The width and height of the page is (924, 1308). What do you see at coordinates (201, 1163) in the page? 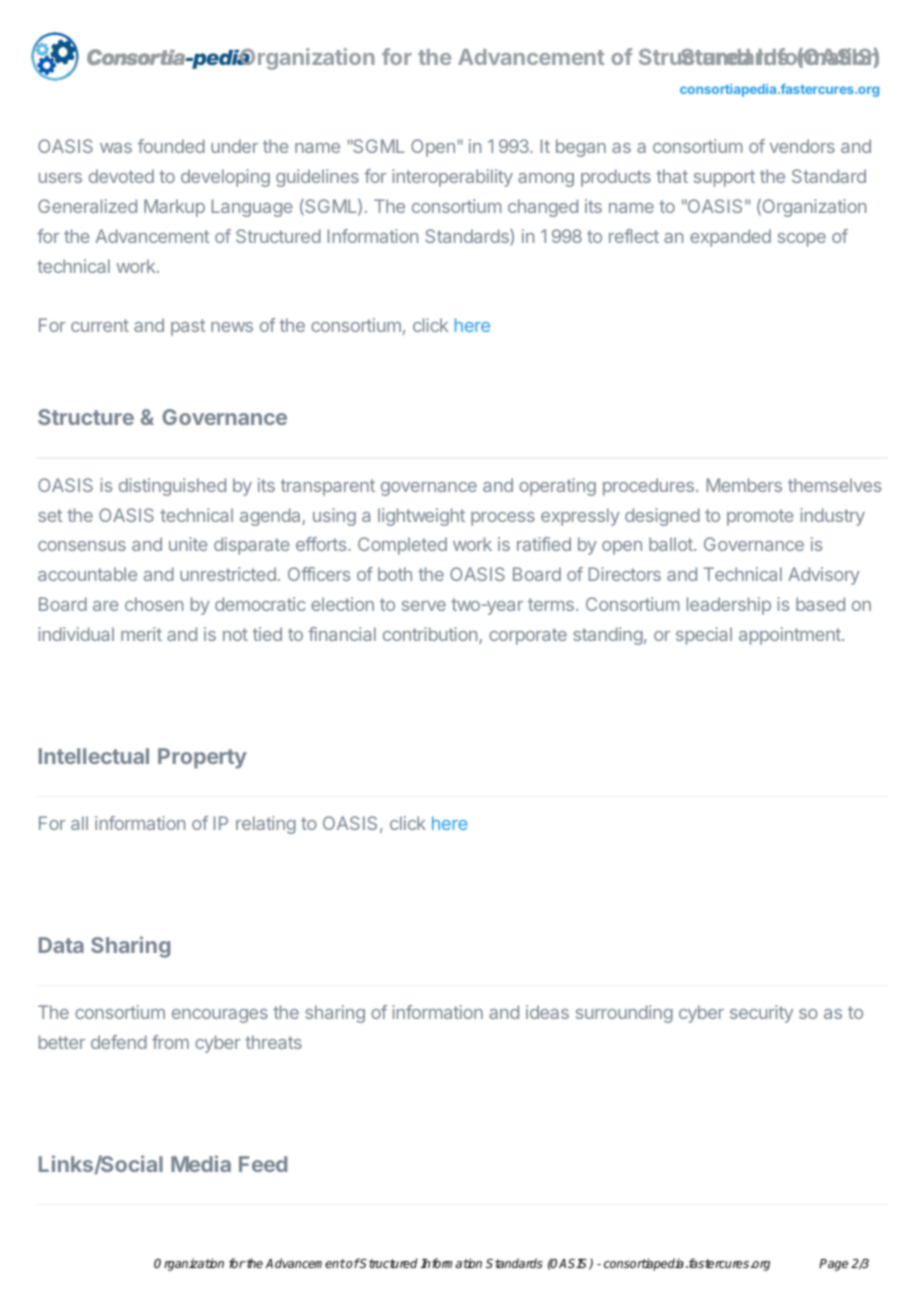
I see `Media` at bounding box center [201, 1163].
